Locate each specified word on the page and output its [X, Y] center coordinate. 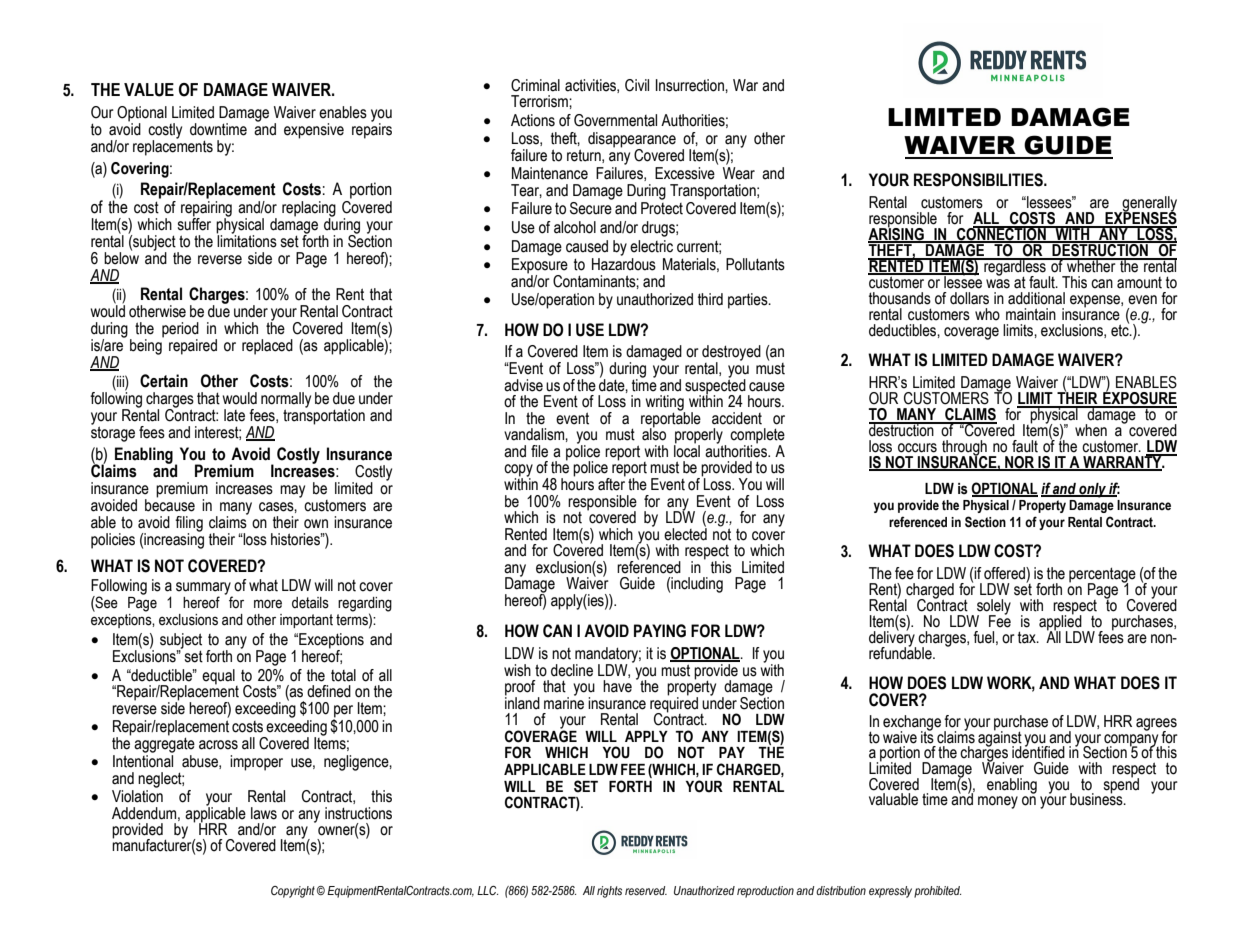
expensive [314, 131]
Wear [739, 173]
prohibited [937, 892]
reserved [646, 891]
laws [264, 813]
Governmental [615, 120]
